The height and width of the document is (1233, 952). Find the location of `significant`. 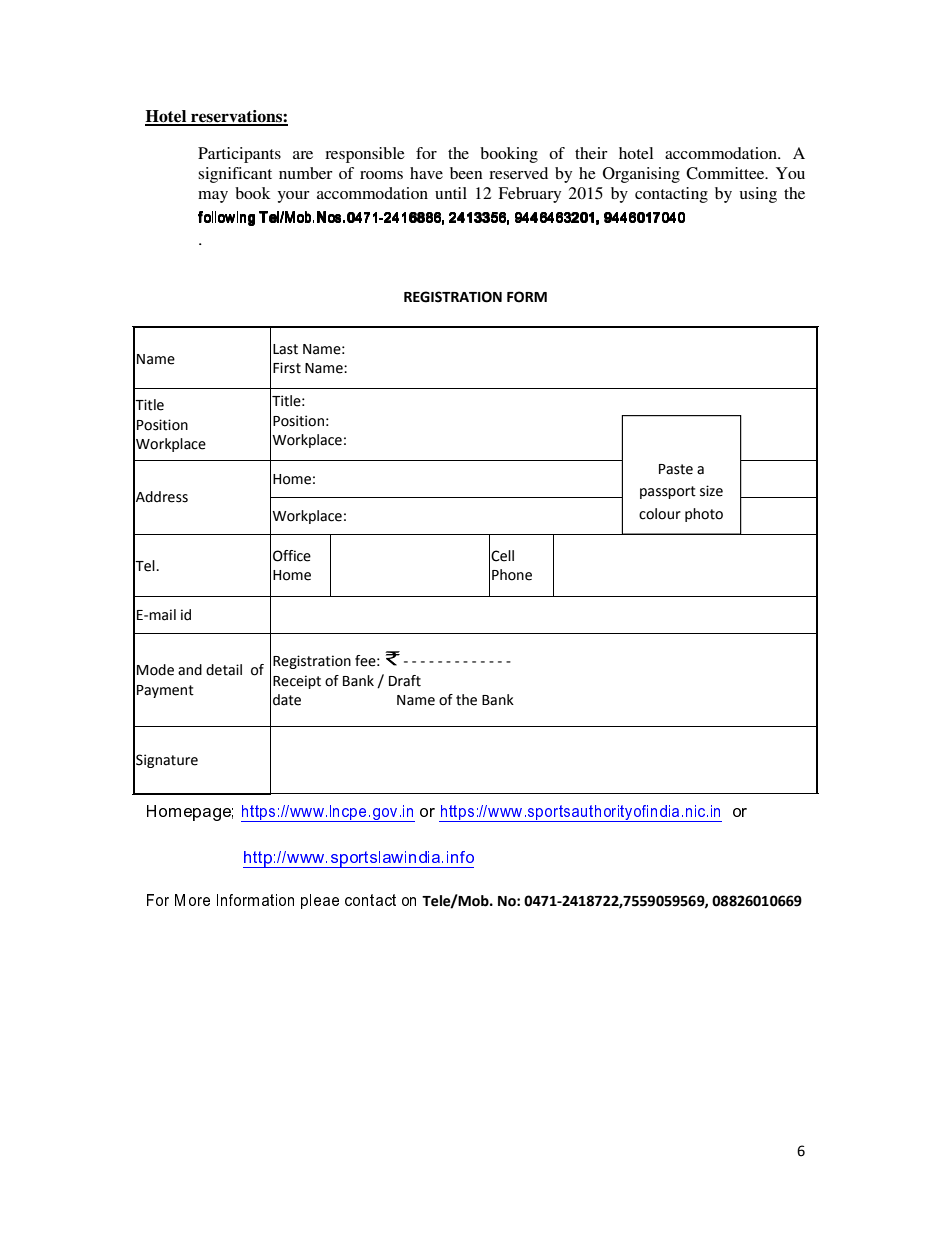

significant is located at coordinates (235, 175).
